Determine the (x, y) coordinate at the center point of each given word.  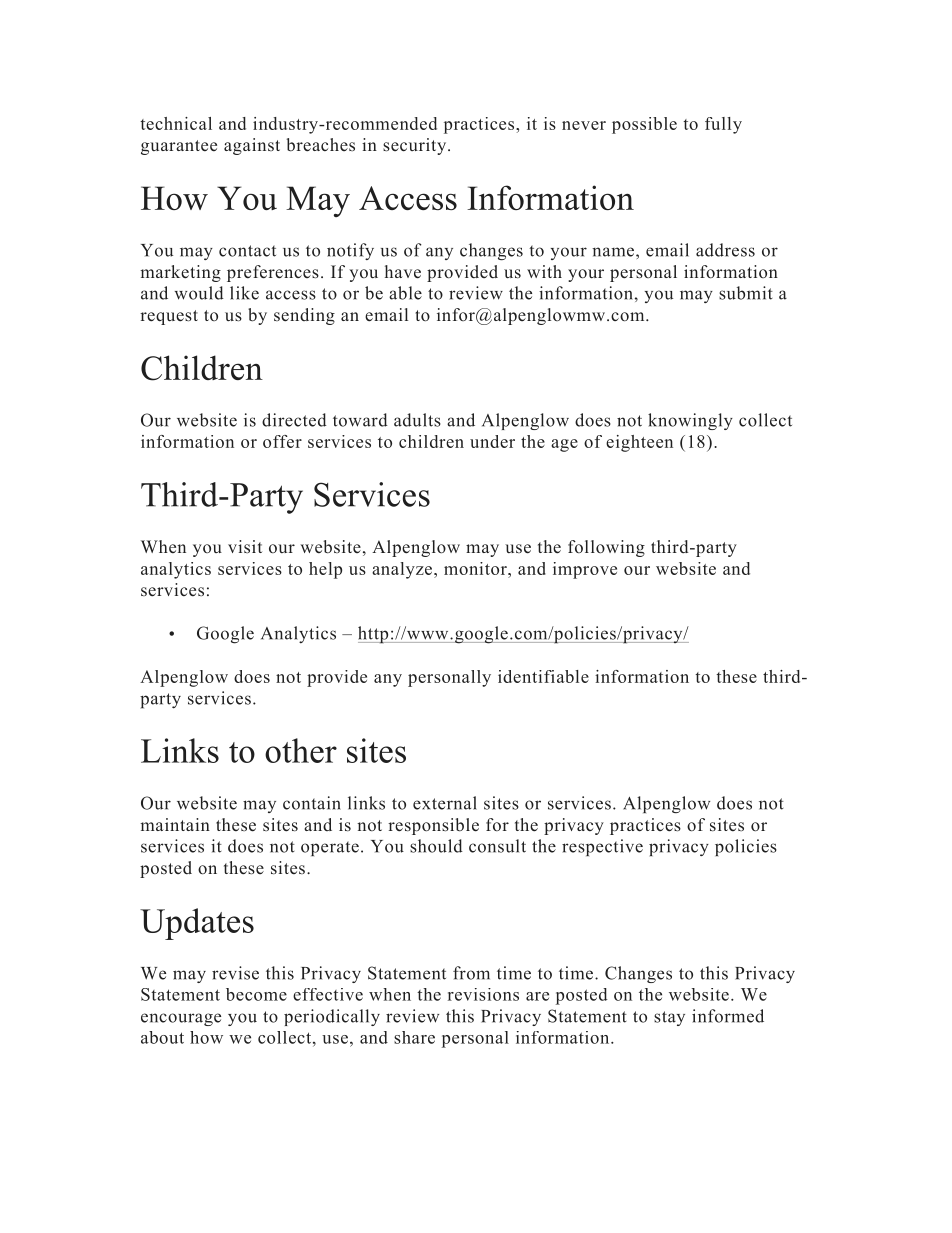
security (416, 146)
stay (669, 1018)
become (256, 994)
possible (644, 125)
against (252, 146)
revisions (483, 994)
